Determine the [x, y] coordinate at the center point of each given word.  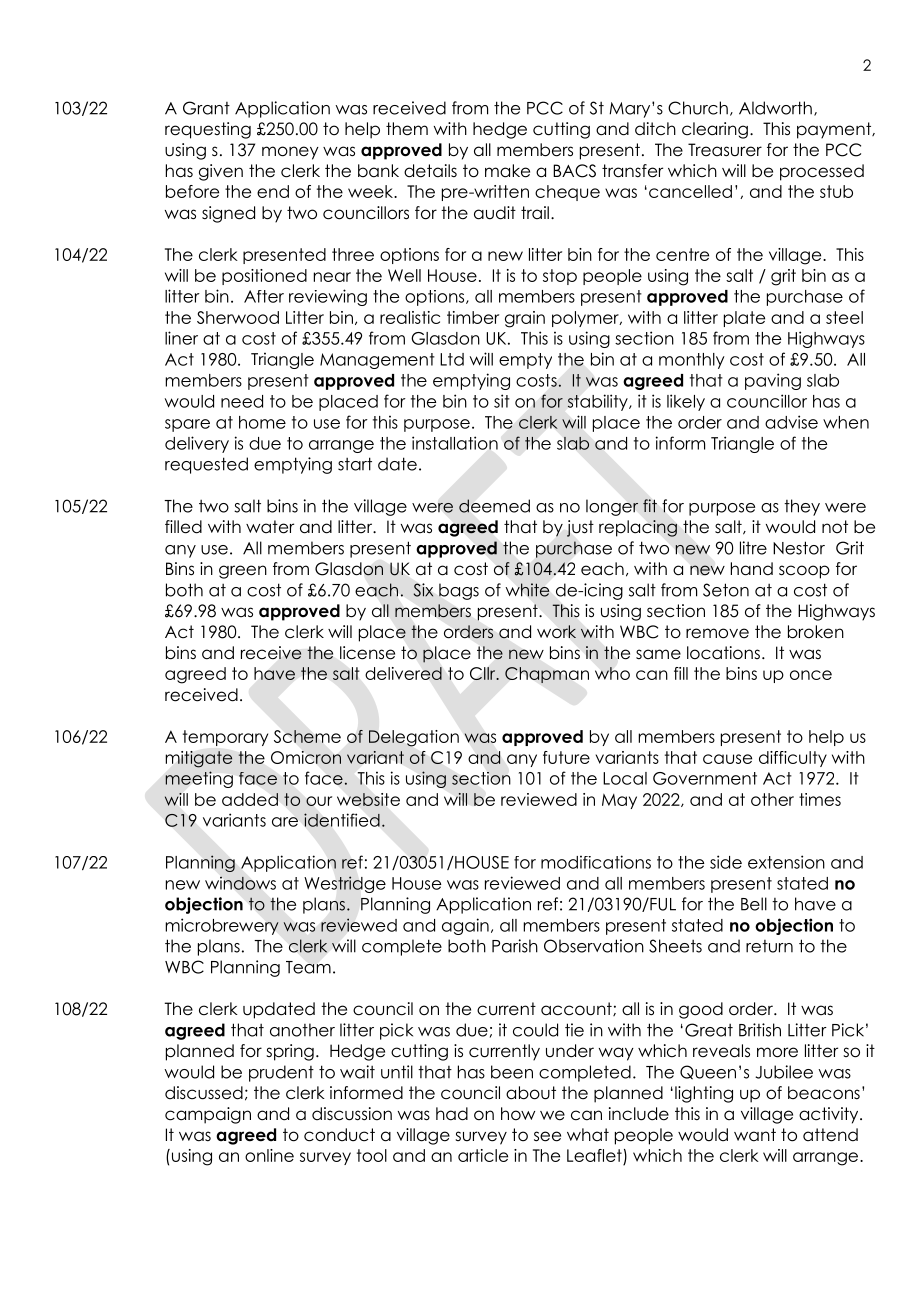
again [465, 926]
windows [240, 883]
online [269, 1155]
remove [717, 633]
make [507, 171]
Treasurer [725, 150]
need [242, 401]
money [290, 153]
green [243, 572]
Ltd [452, 359]
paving [773, 381]
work [556, 632]
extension [786, 862]
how [518, 1114]
